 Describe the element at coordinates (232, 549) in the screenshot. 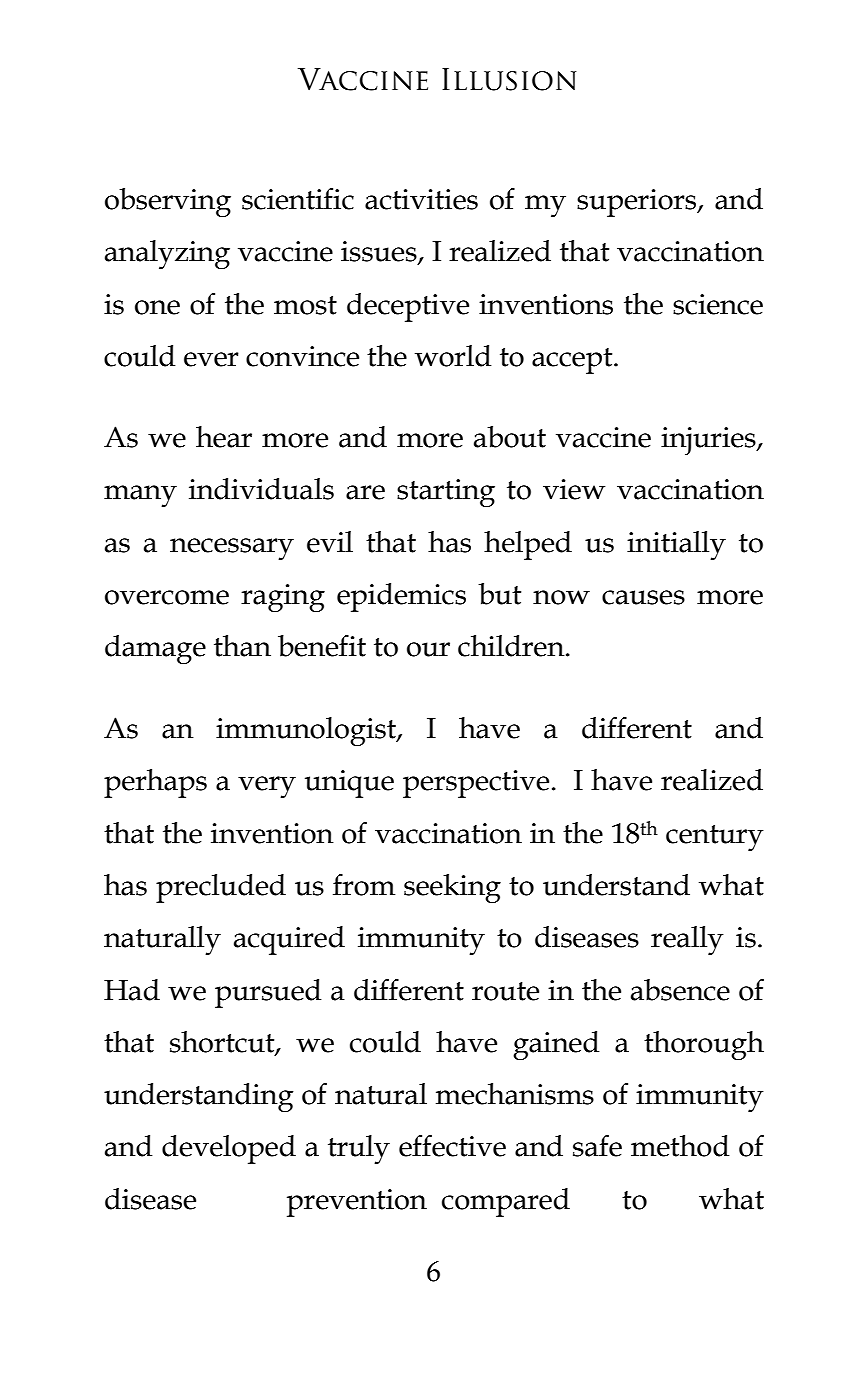

I see `necessary` at that location.
